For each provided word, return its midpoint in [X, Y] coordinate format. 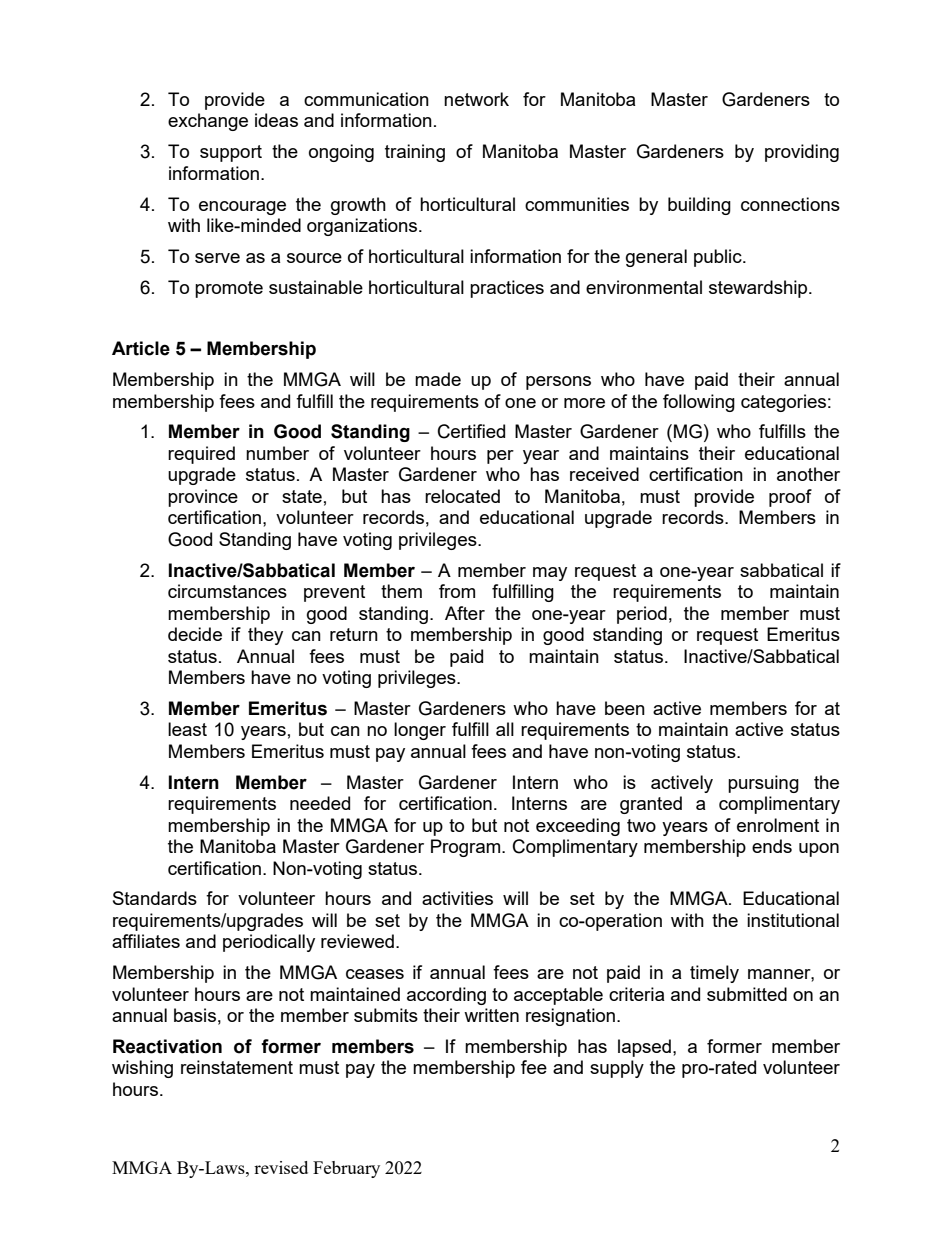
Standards [155, 898]
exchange [208, 122]
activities [457, 898]
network [476, 99]
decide [195, 634]
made [438, 379]
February [346, 1169]
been [625, 708]
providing [802, 153]
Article [141, 348]
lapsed [644, 1048]
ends [772, 846]
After [465, 613]
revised [281, 1167]
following [699, 403]
